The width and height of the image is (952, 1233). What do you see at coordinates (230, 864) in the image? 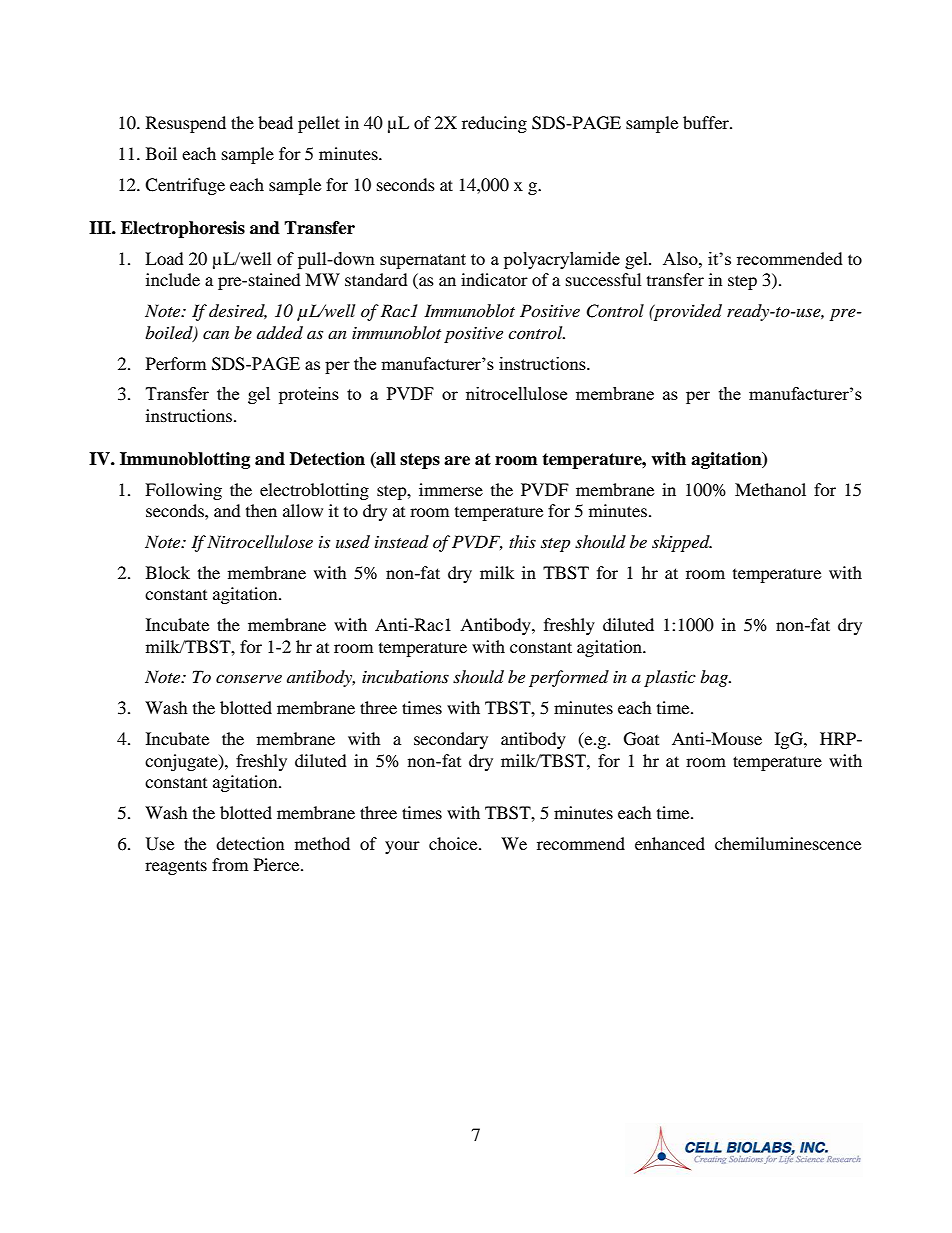
I see `from` at bounding box center [230, 864].
